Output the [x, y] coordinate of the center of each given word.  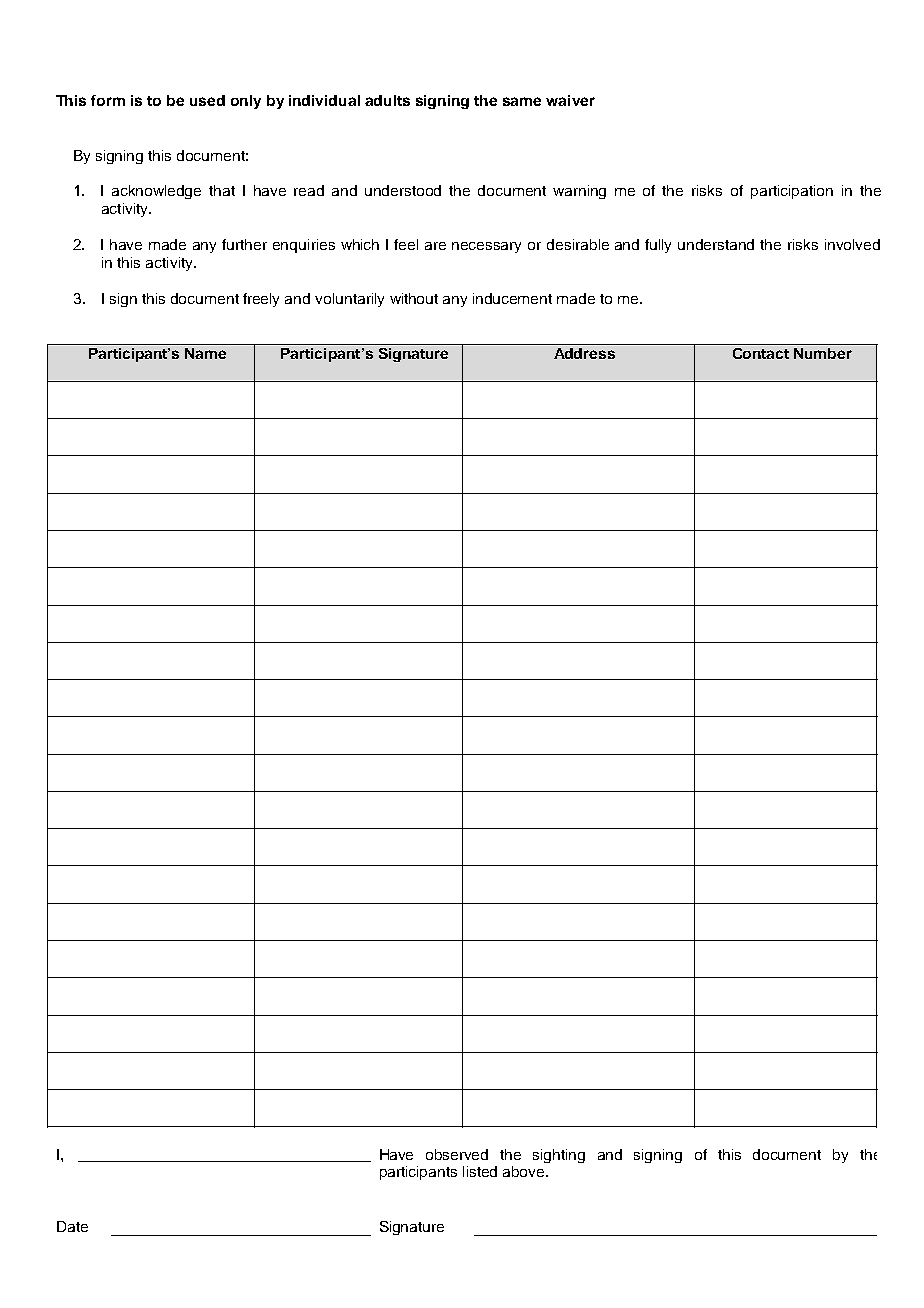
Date [72, 1226]
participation [792, 192]
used [207, 100]
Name [205, 353]
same [522, 101]
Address [584, 353]
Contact [761, 353]
